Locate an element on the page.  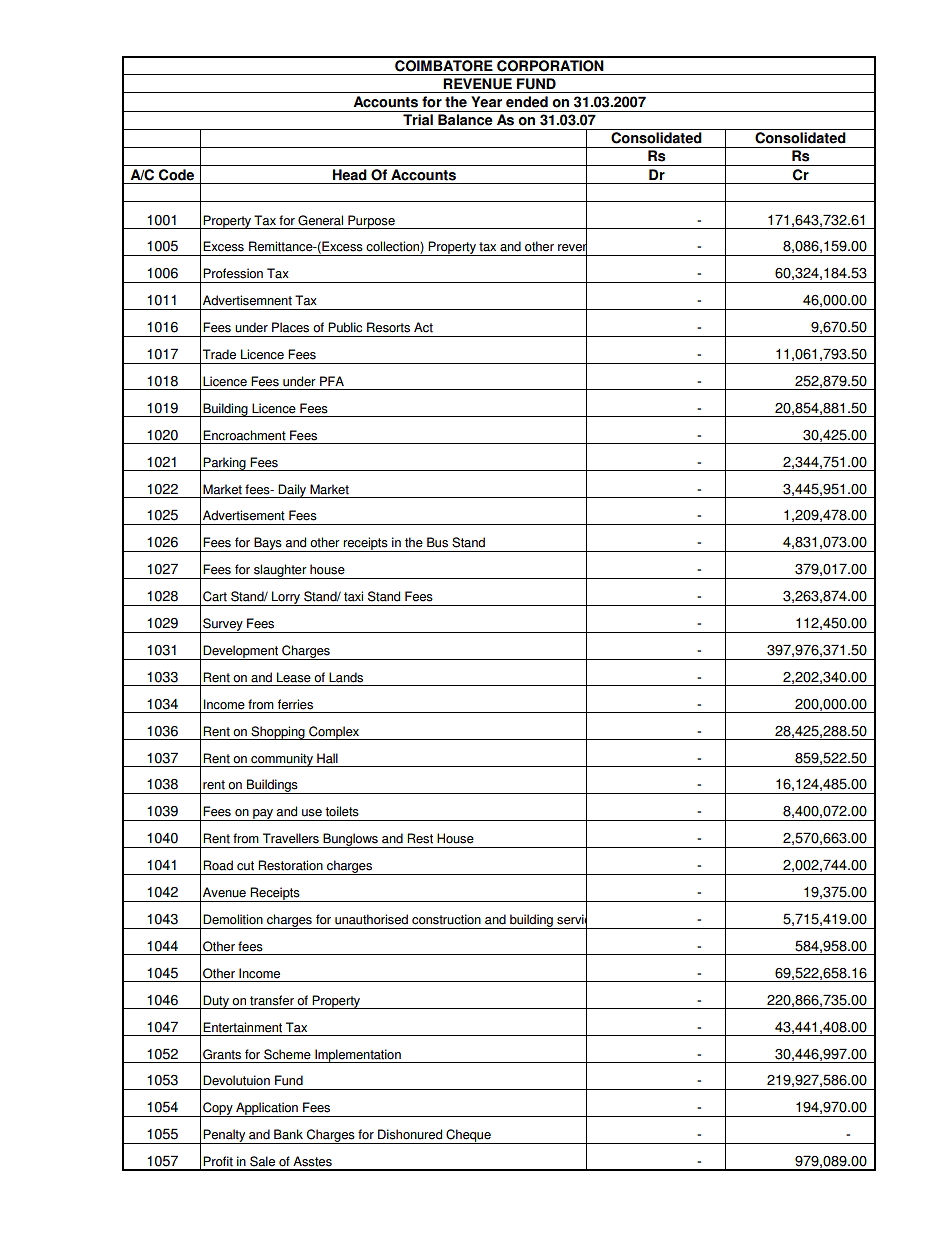
PFA is located at coordinates (332, 381).
